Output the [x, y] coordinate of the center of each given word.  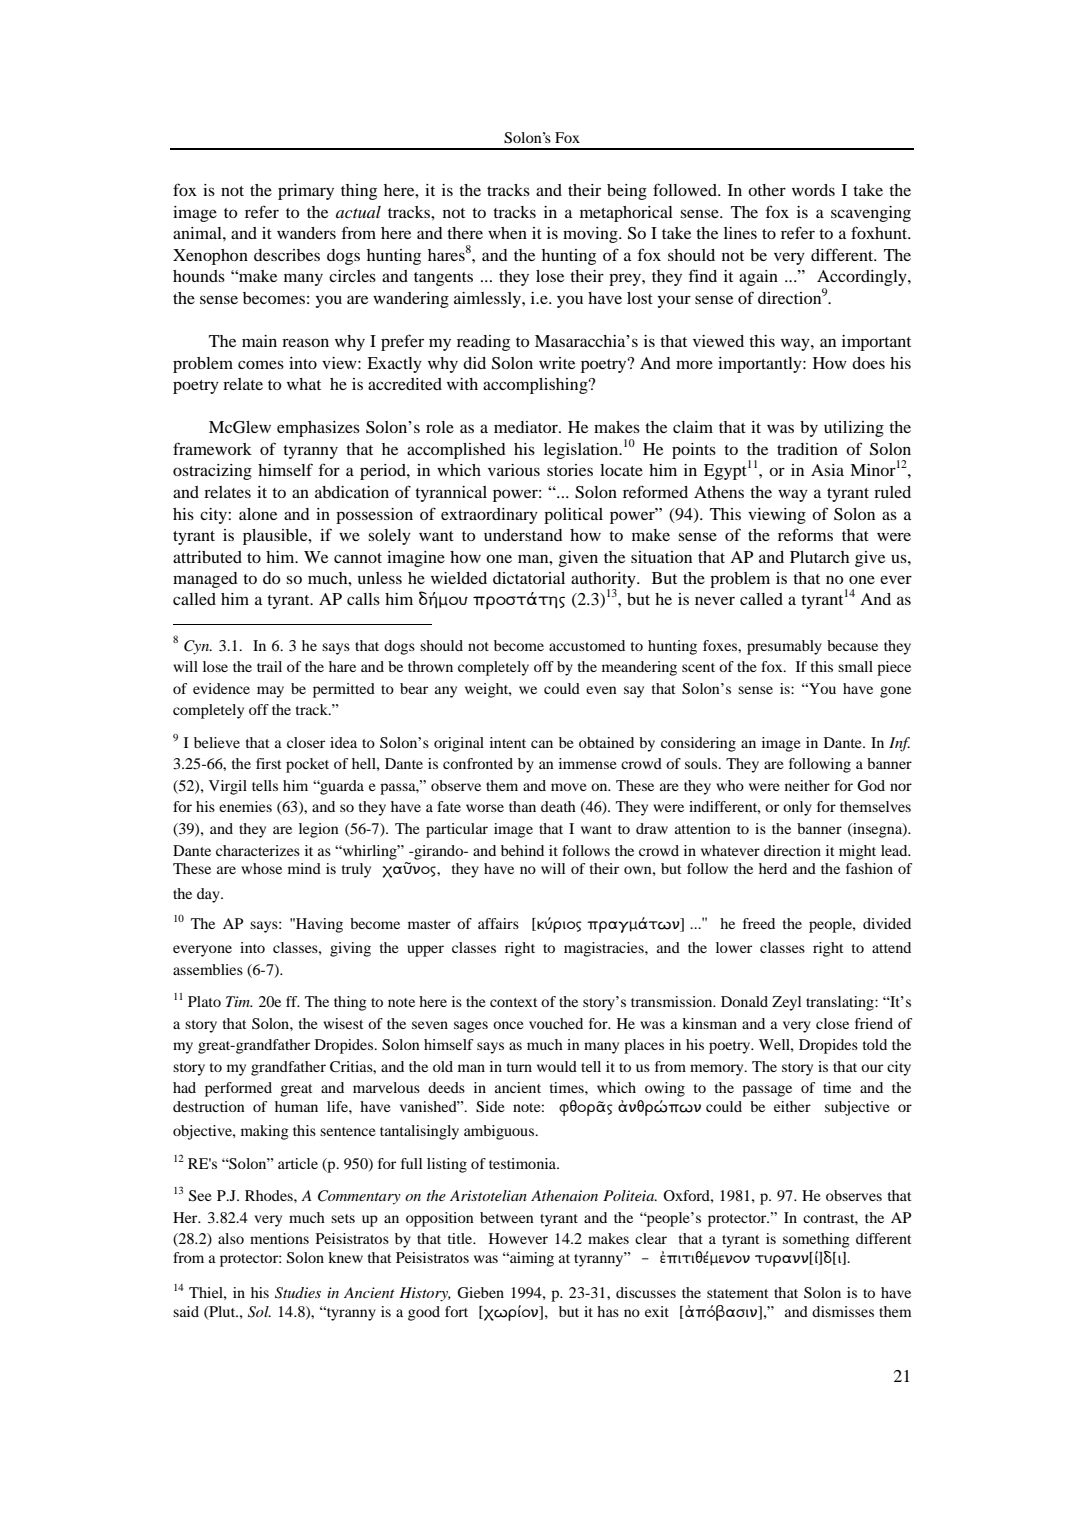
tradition [807, 449]
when [507, 233]
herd [773, 868]
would [557, 1066]
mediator [527, 427]
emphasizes [318, 429]
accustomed [587, 645]
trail [269, 666]
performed [238, 1089]
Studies [298, 1293]
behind [522, 850]
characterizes [258, 850]
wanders [306, 233]
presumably [784, 647]
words [813, 190]
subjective [857, 1108]
